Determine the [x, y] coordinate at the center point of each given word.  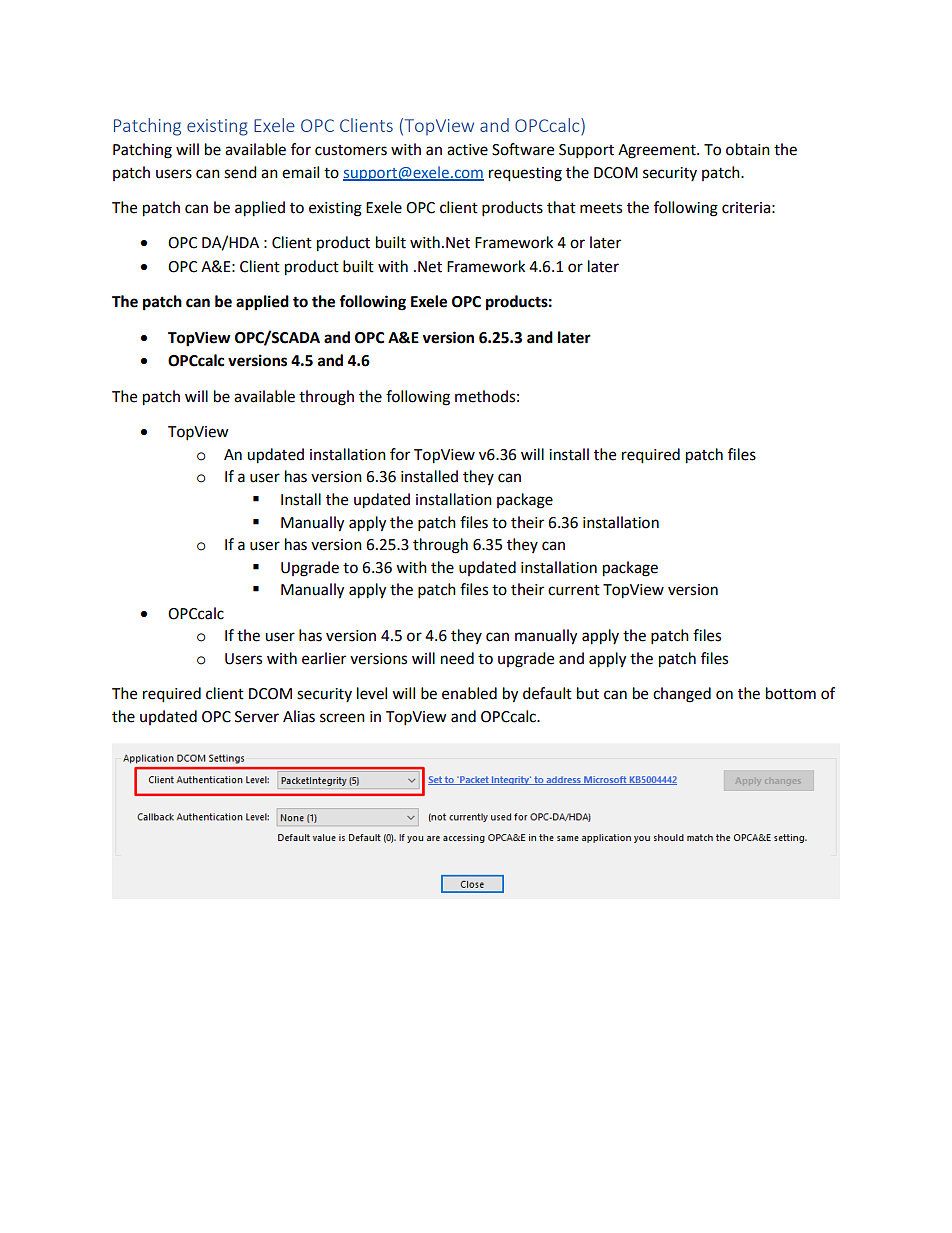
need [457, 658]
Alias [299, 716]
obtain [748, 149]
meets [601, 208]
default [547, 693]
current [574, 590]
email [300, 172]
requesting [525, 174]
